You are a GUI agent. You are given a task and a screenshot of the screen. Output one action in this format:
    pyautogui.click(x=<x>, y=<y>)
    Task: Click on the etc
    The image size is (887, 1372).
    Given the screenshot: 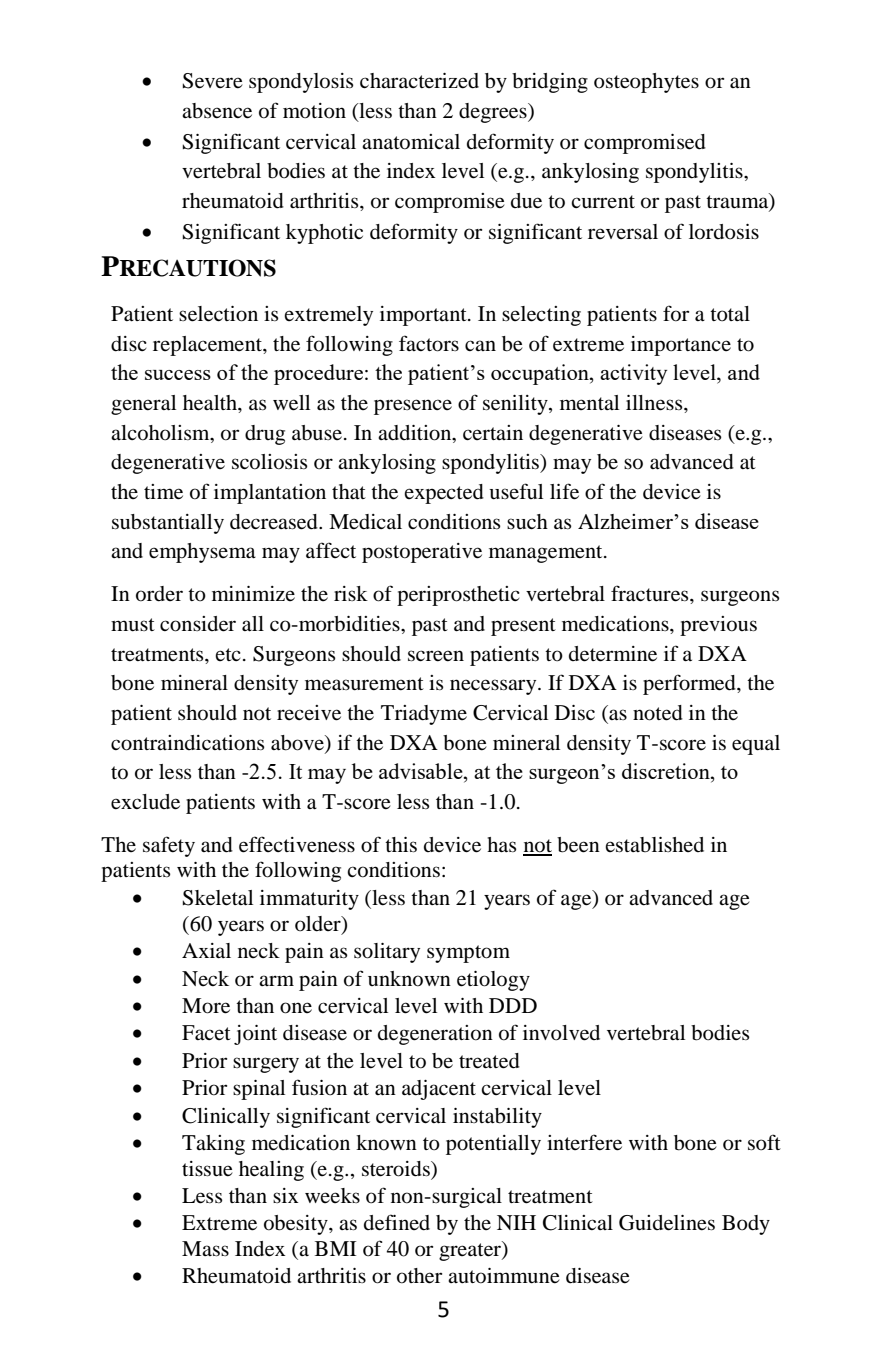 What is the action you would take?
    pyautogui.click(x=228, y=654)
